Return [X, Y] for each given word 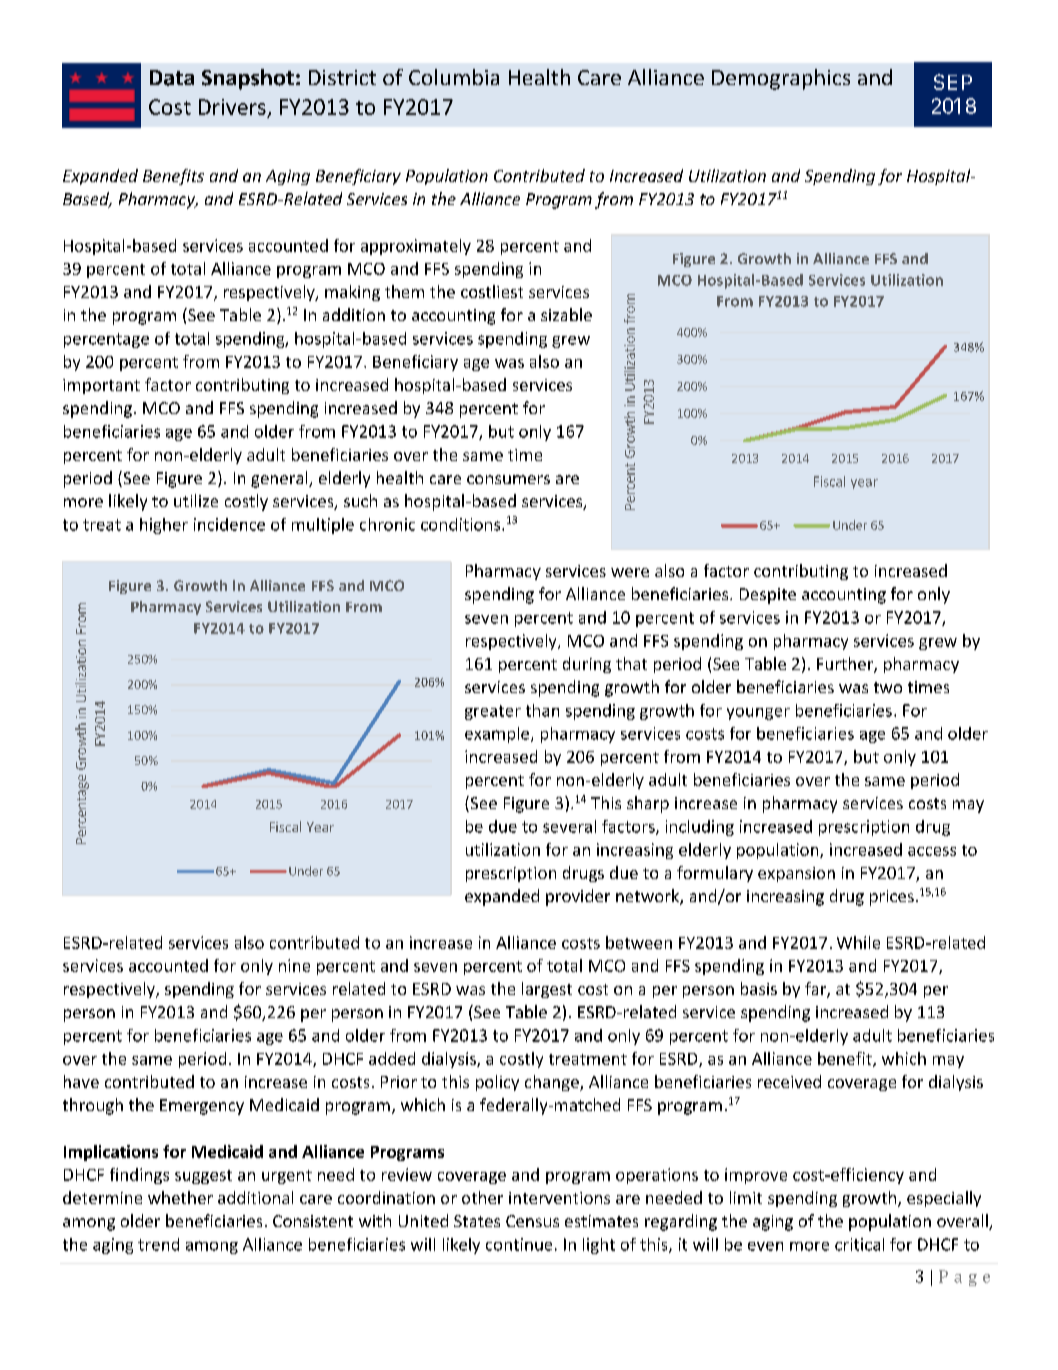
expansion [796, 874]
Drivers [232, 107]
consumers [508, 479]
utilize [196, 500]
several [569, 826]
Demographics [781, 79]
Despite [768, 596]
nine [294, 965]
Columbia [454, 77]
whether [180, 1197]
